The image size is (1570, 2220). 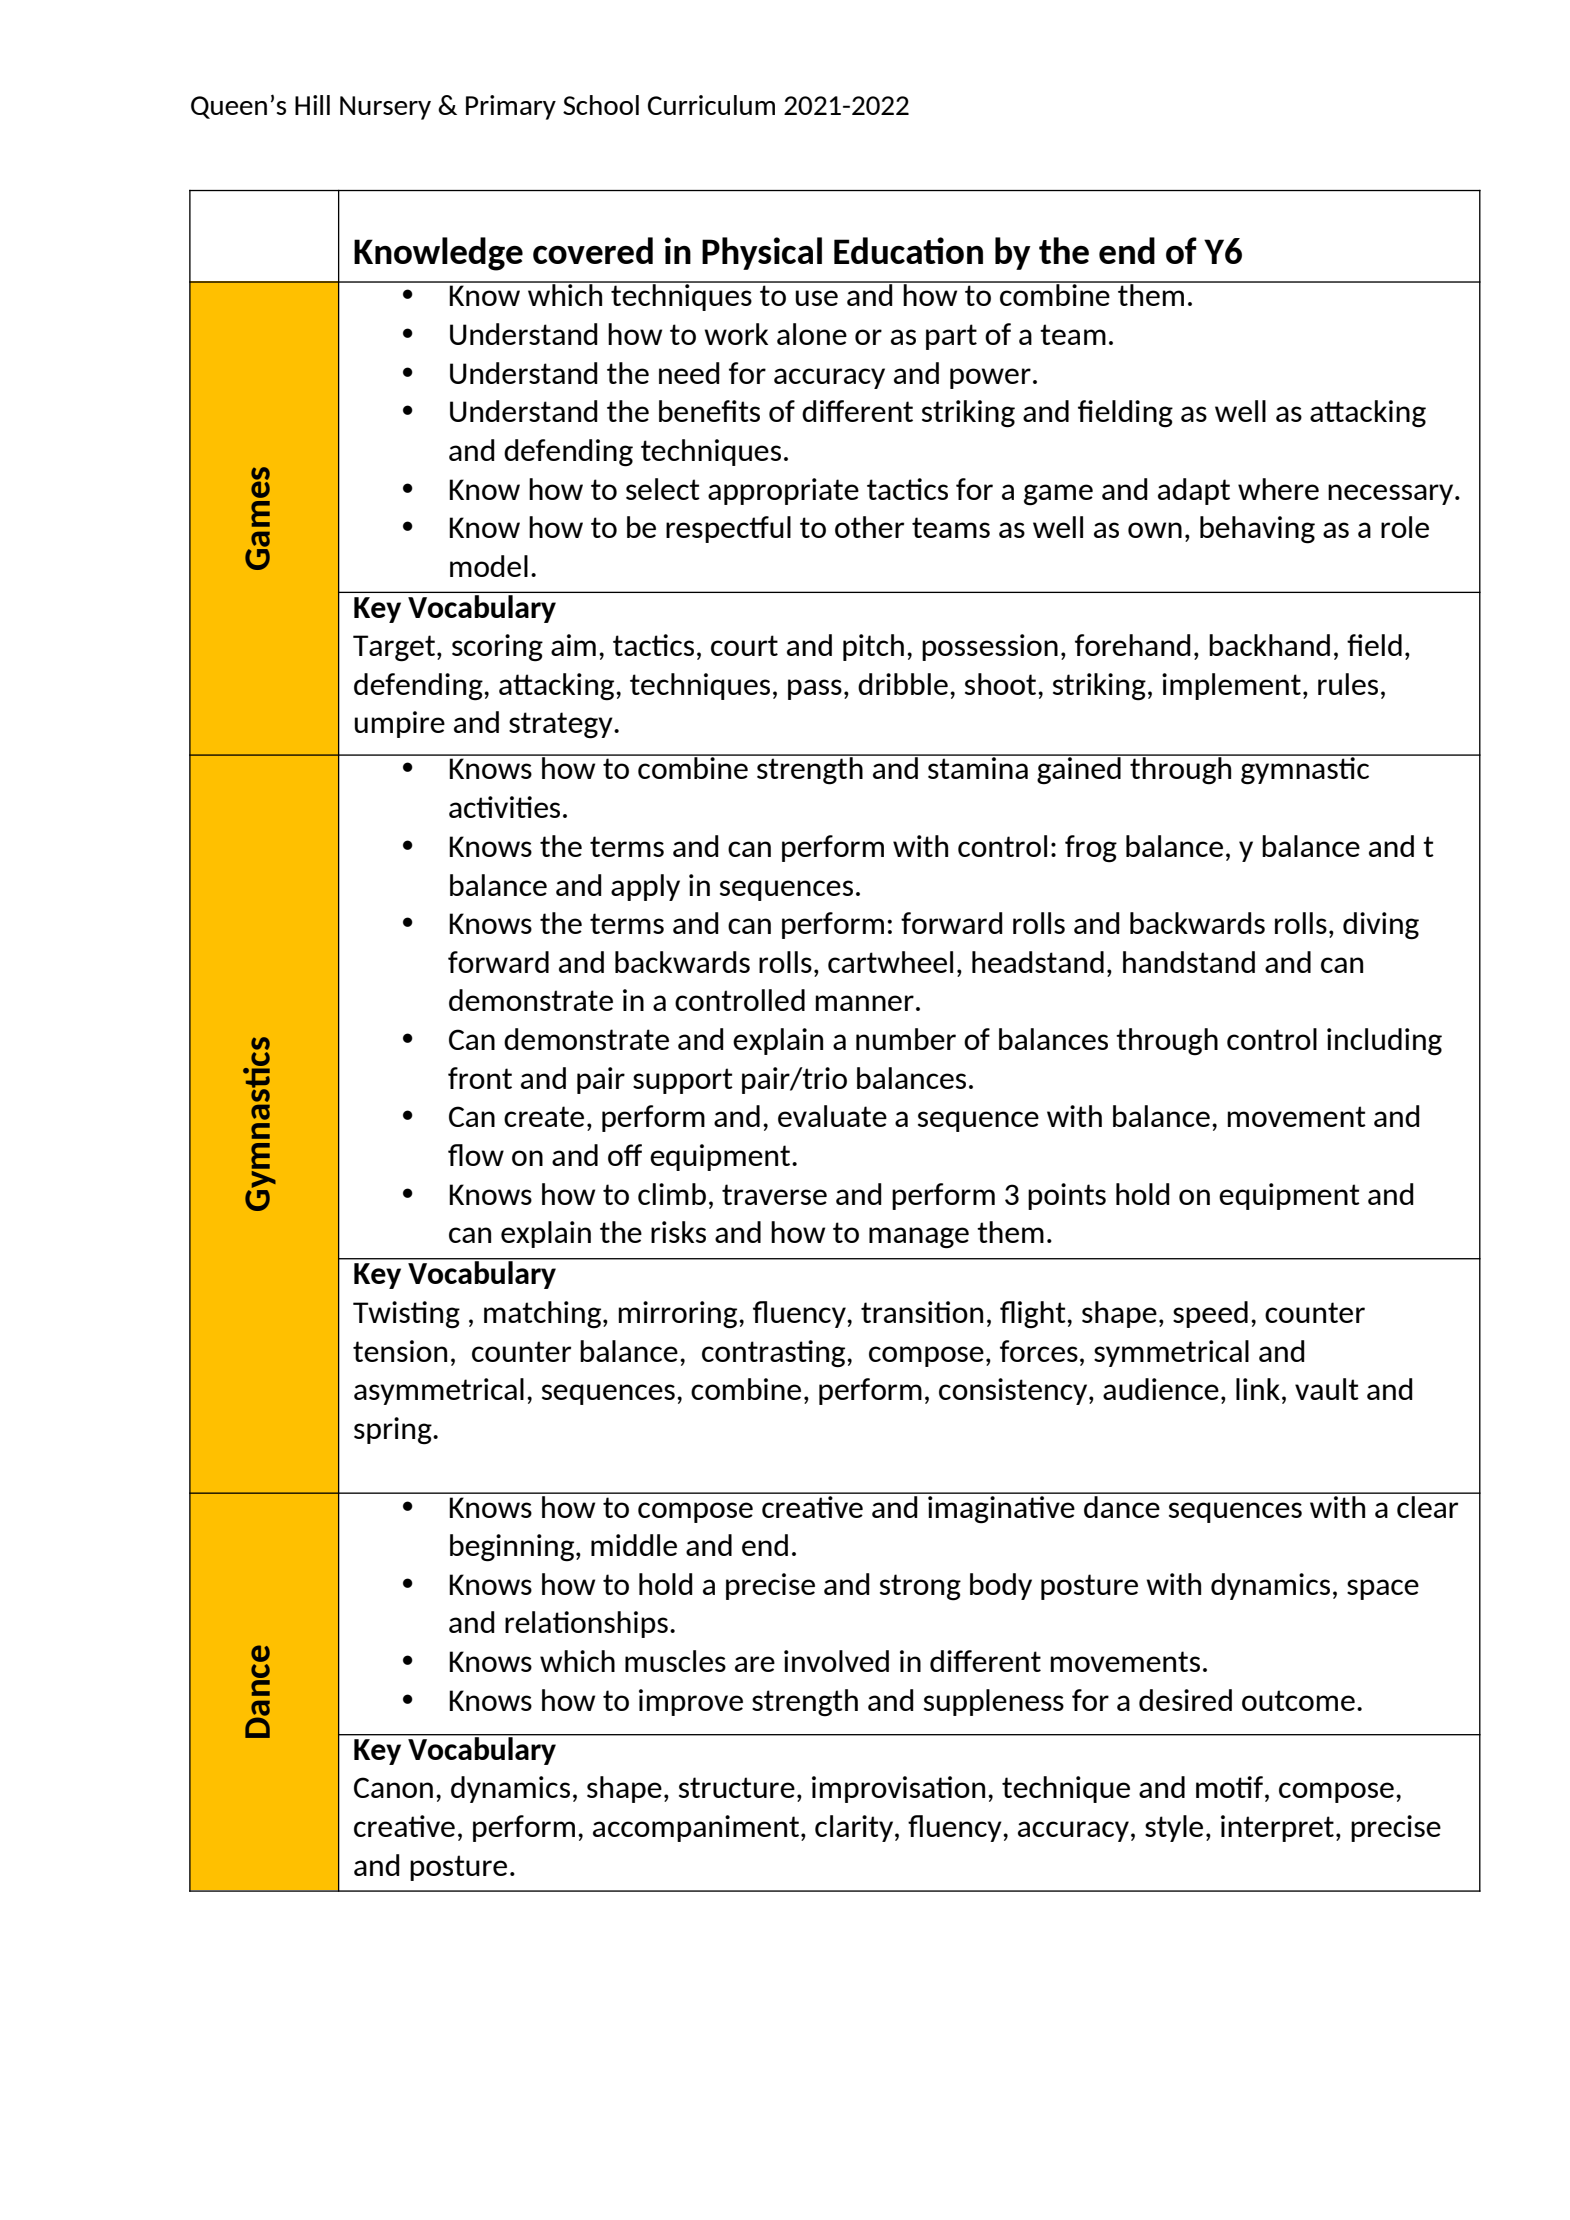 What do you see at coordinates (1348, 684) in the screenshot?
I see `rules` at bounding box center [1348, 684].
